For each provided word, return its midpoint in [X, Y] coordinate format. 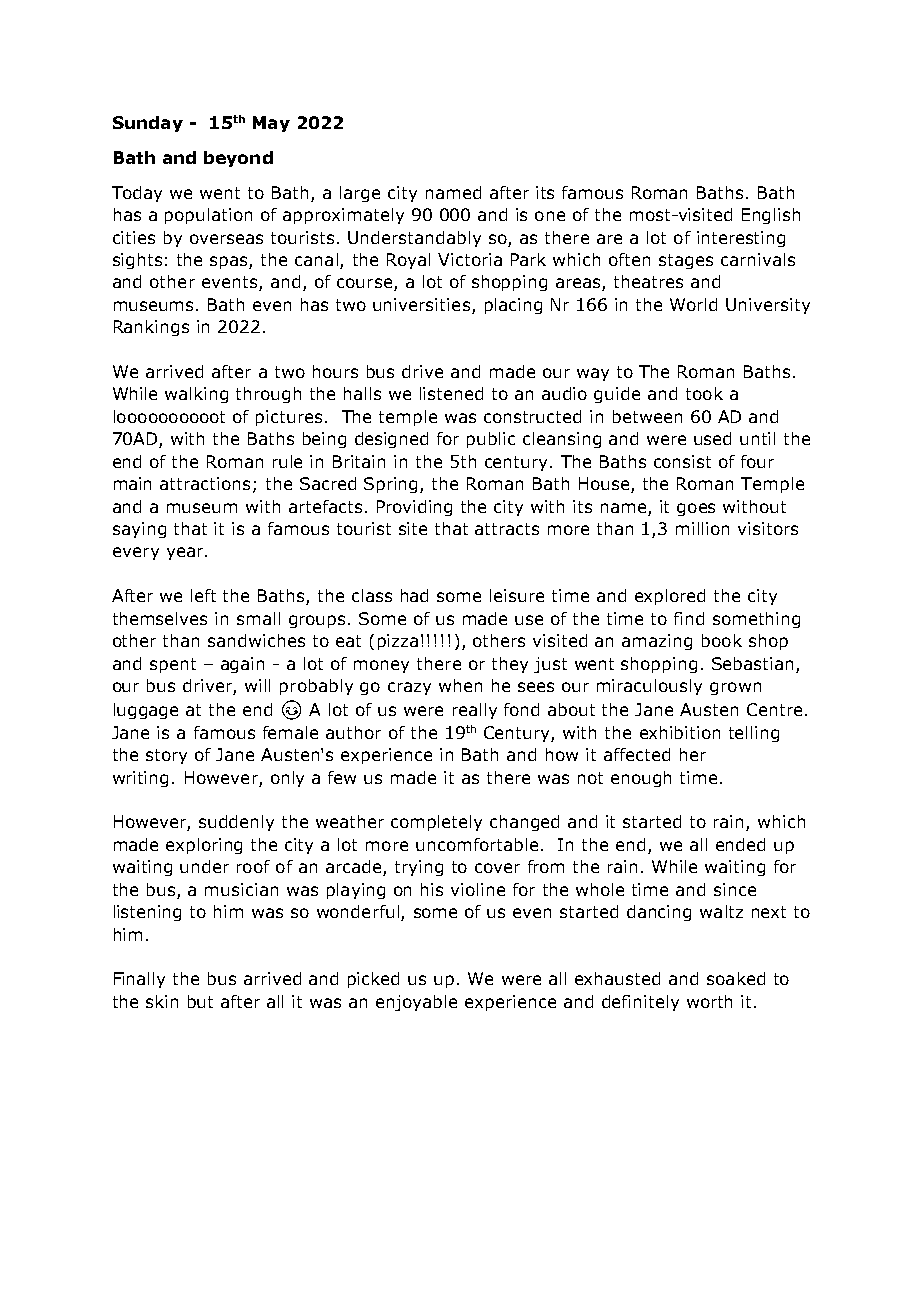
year [186, 553]
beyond [238, 159]
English [771, 216]
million [702, 528]
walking [196, 395]
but [200, 1001]
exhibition [680, 732]
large [360, 194]
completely [436, 823]
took [704, 393]
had [414, 595]
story [166, 756]
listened [451, 393]
